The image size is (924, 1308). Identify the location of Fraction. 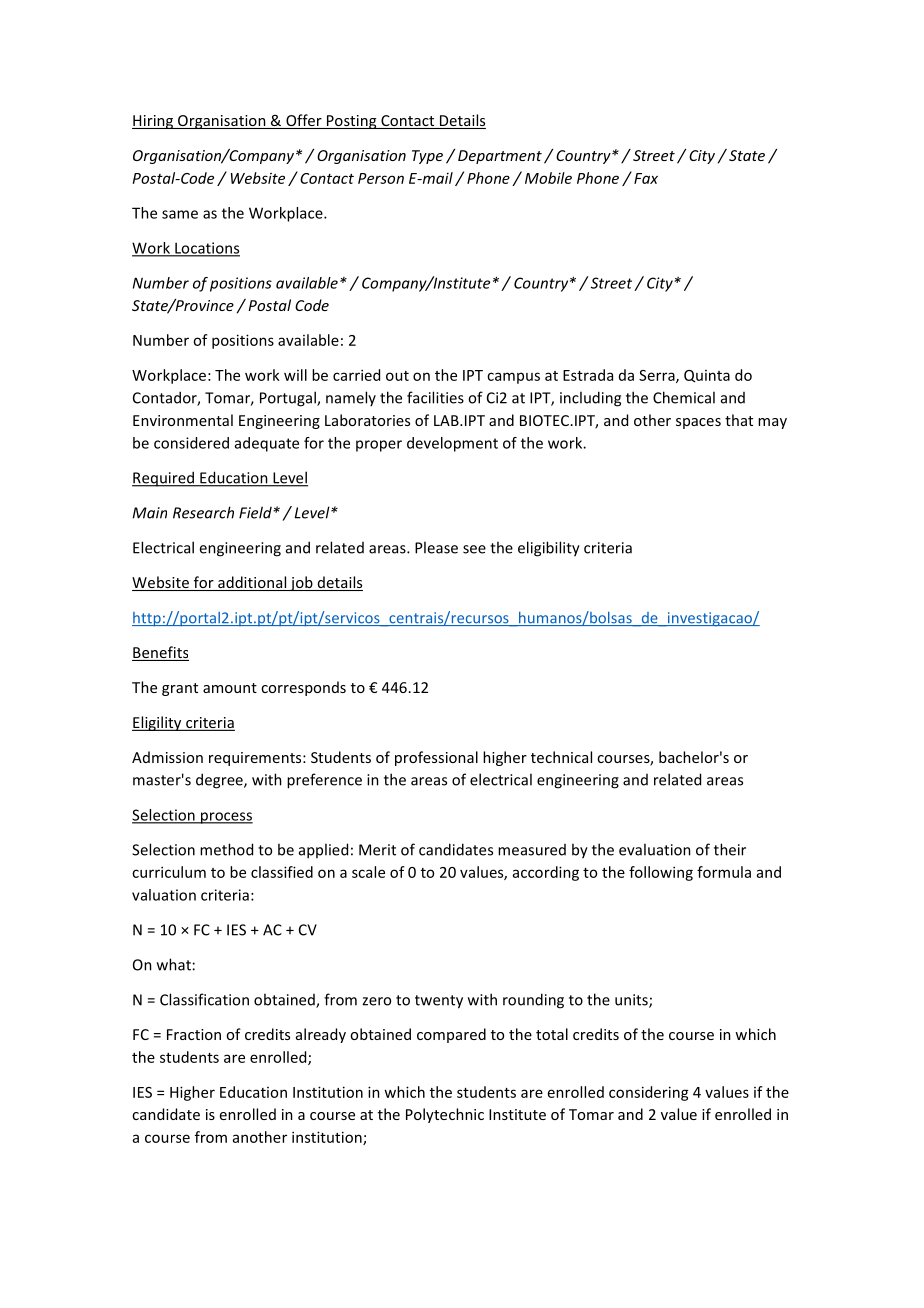
(194, 1034).
